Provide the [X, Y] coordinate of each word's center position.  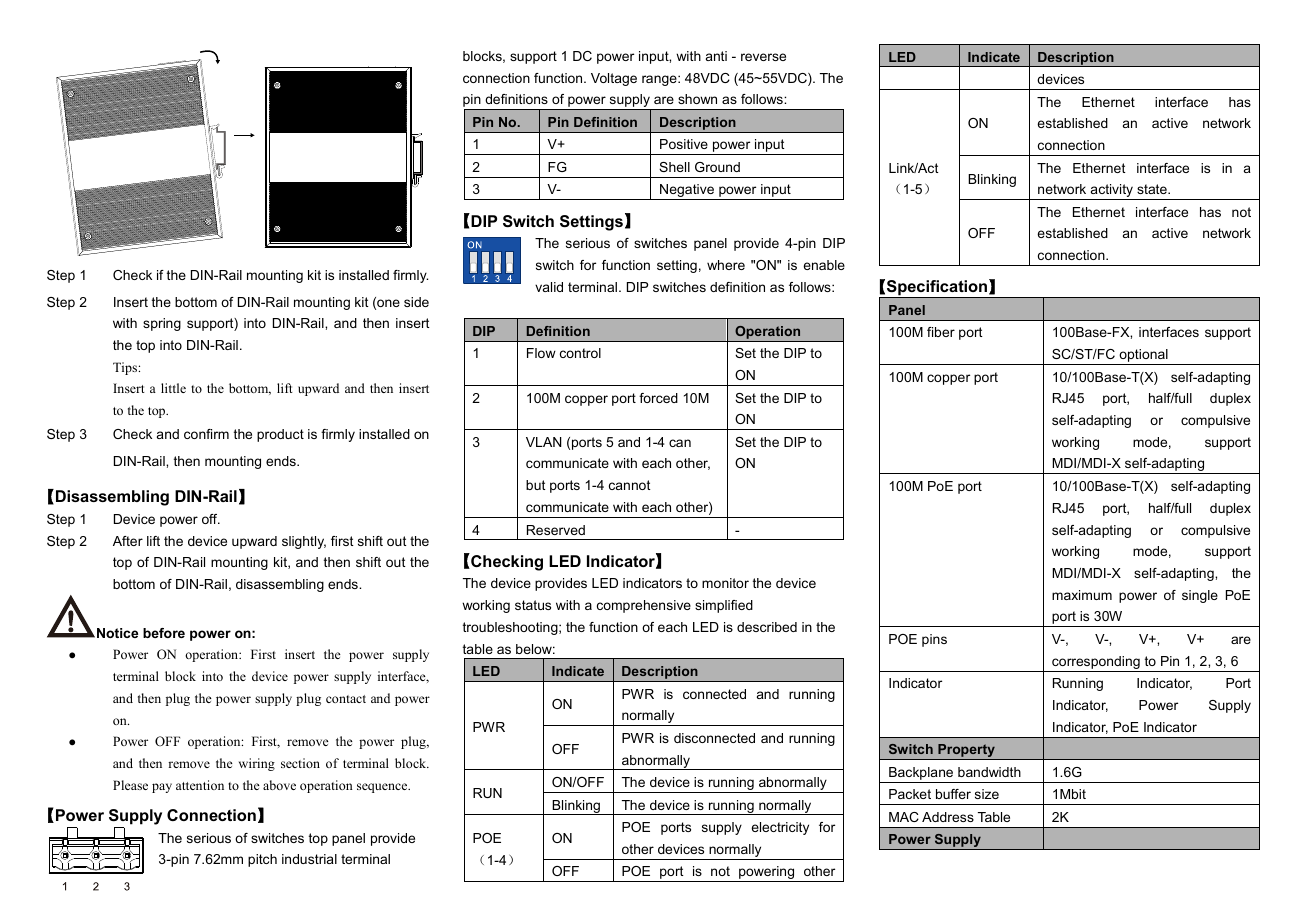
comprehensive [644, 606]
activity [1112, 192]
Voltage [614, 79]
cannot [630, 485]
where [726, 265]
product [280, 435]
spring [162, 324]
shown [697, 99]
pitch [262, 860]
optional [1143, 357]
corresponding [1096, 664]
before [164, 633]
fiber [941, 332]
